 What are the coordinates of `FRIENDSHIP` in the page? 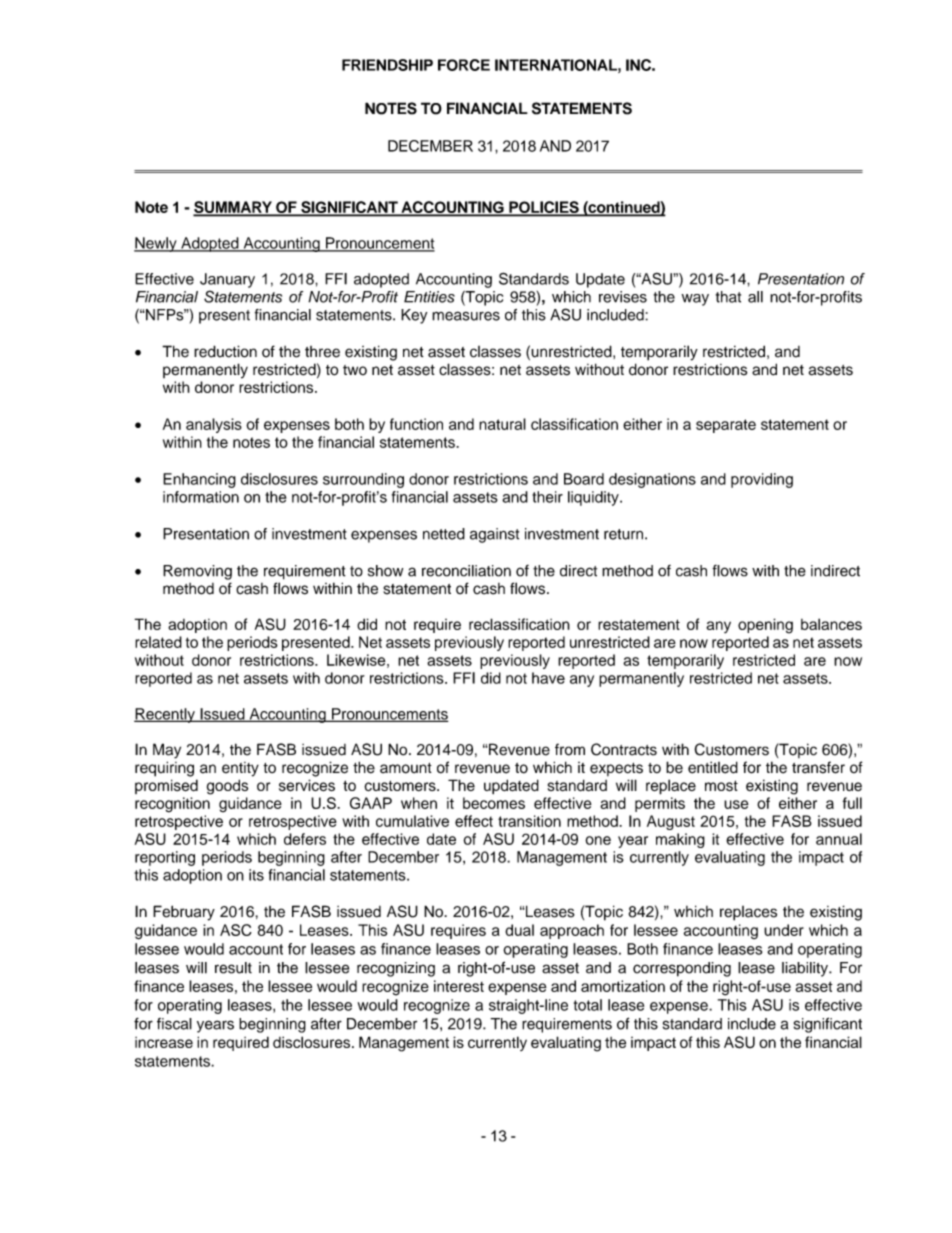 It's located at (387, 65).
